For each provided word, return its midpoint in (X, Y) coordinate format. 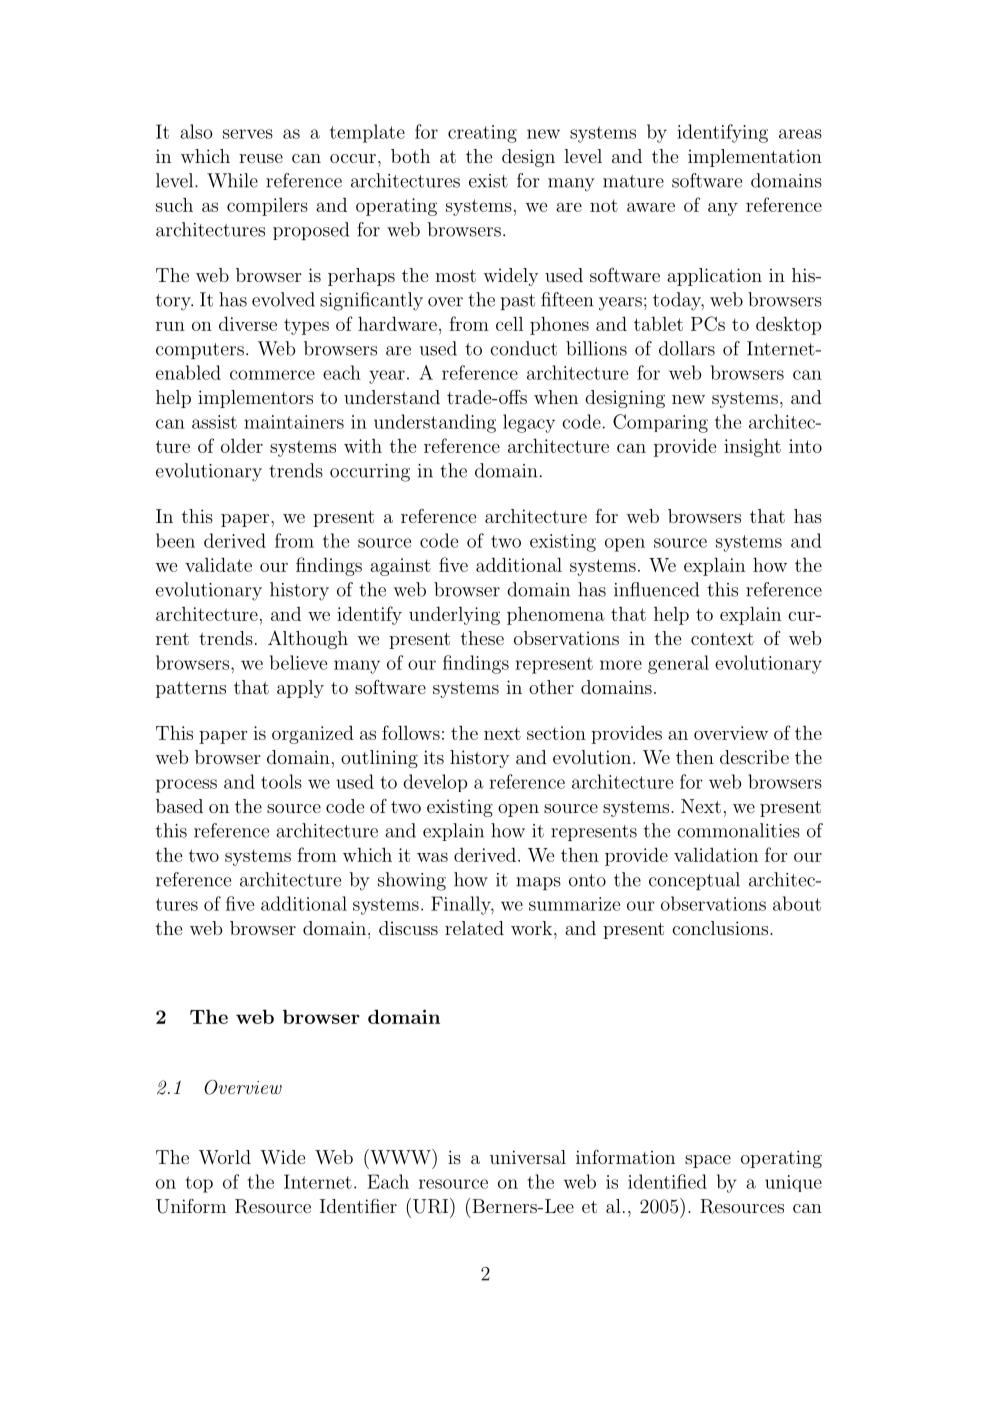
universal (528, 1157)
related (474, 928)
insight (752, 447)
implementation (755, 158)
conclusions (721, 928)
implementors (255, 399)
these (482, 638)
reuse (261, 158)
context (722, 639)
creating (482, 134)
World (225, 1157)
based (179, 806)
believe (298, 662)
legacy (529, 423)
